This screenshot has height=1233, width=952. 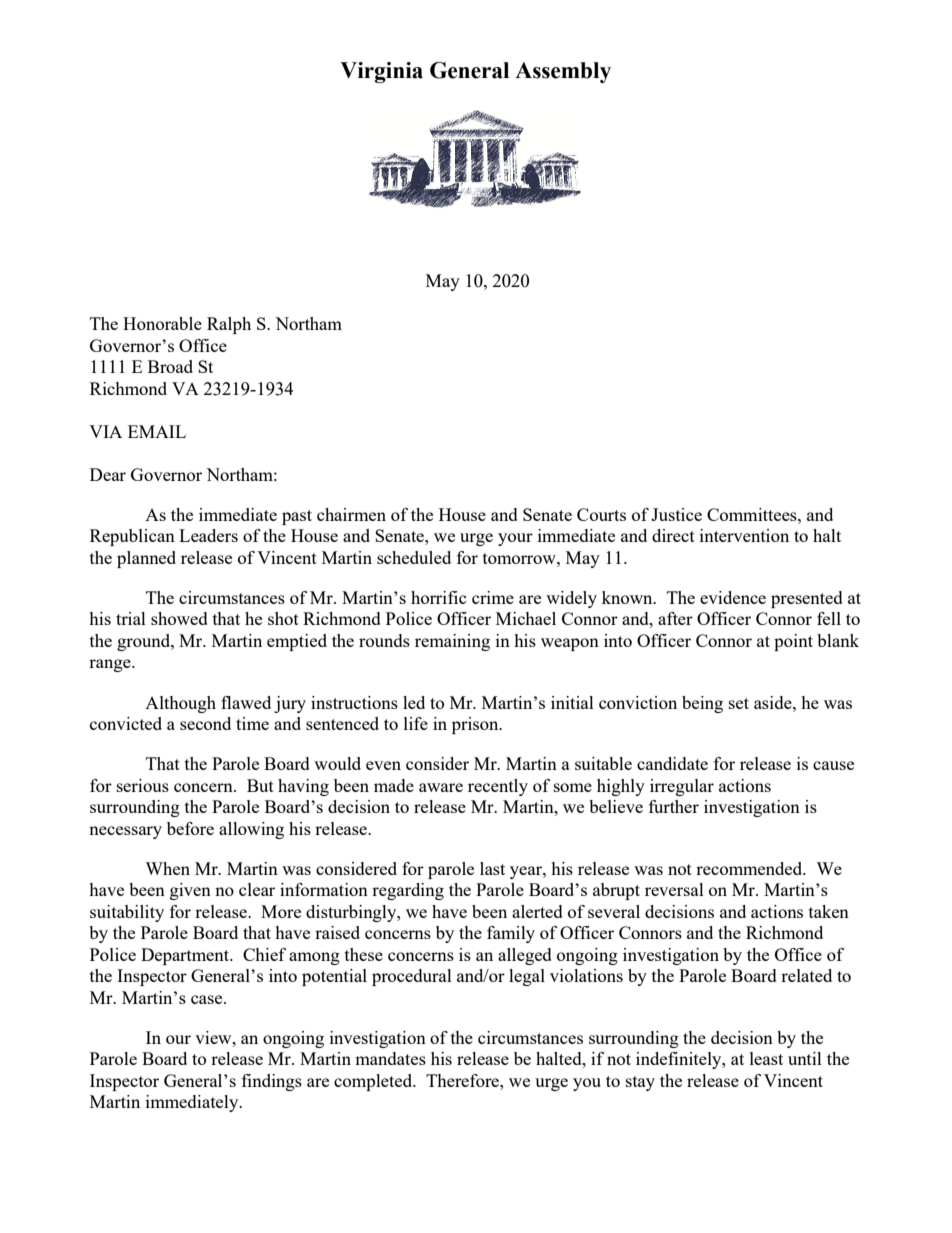 I want to click on mandates, so click(x=390, y=1058).
